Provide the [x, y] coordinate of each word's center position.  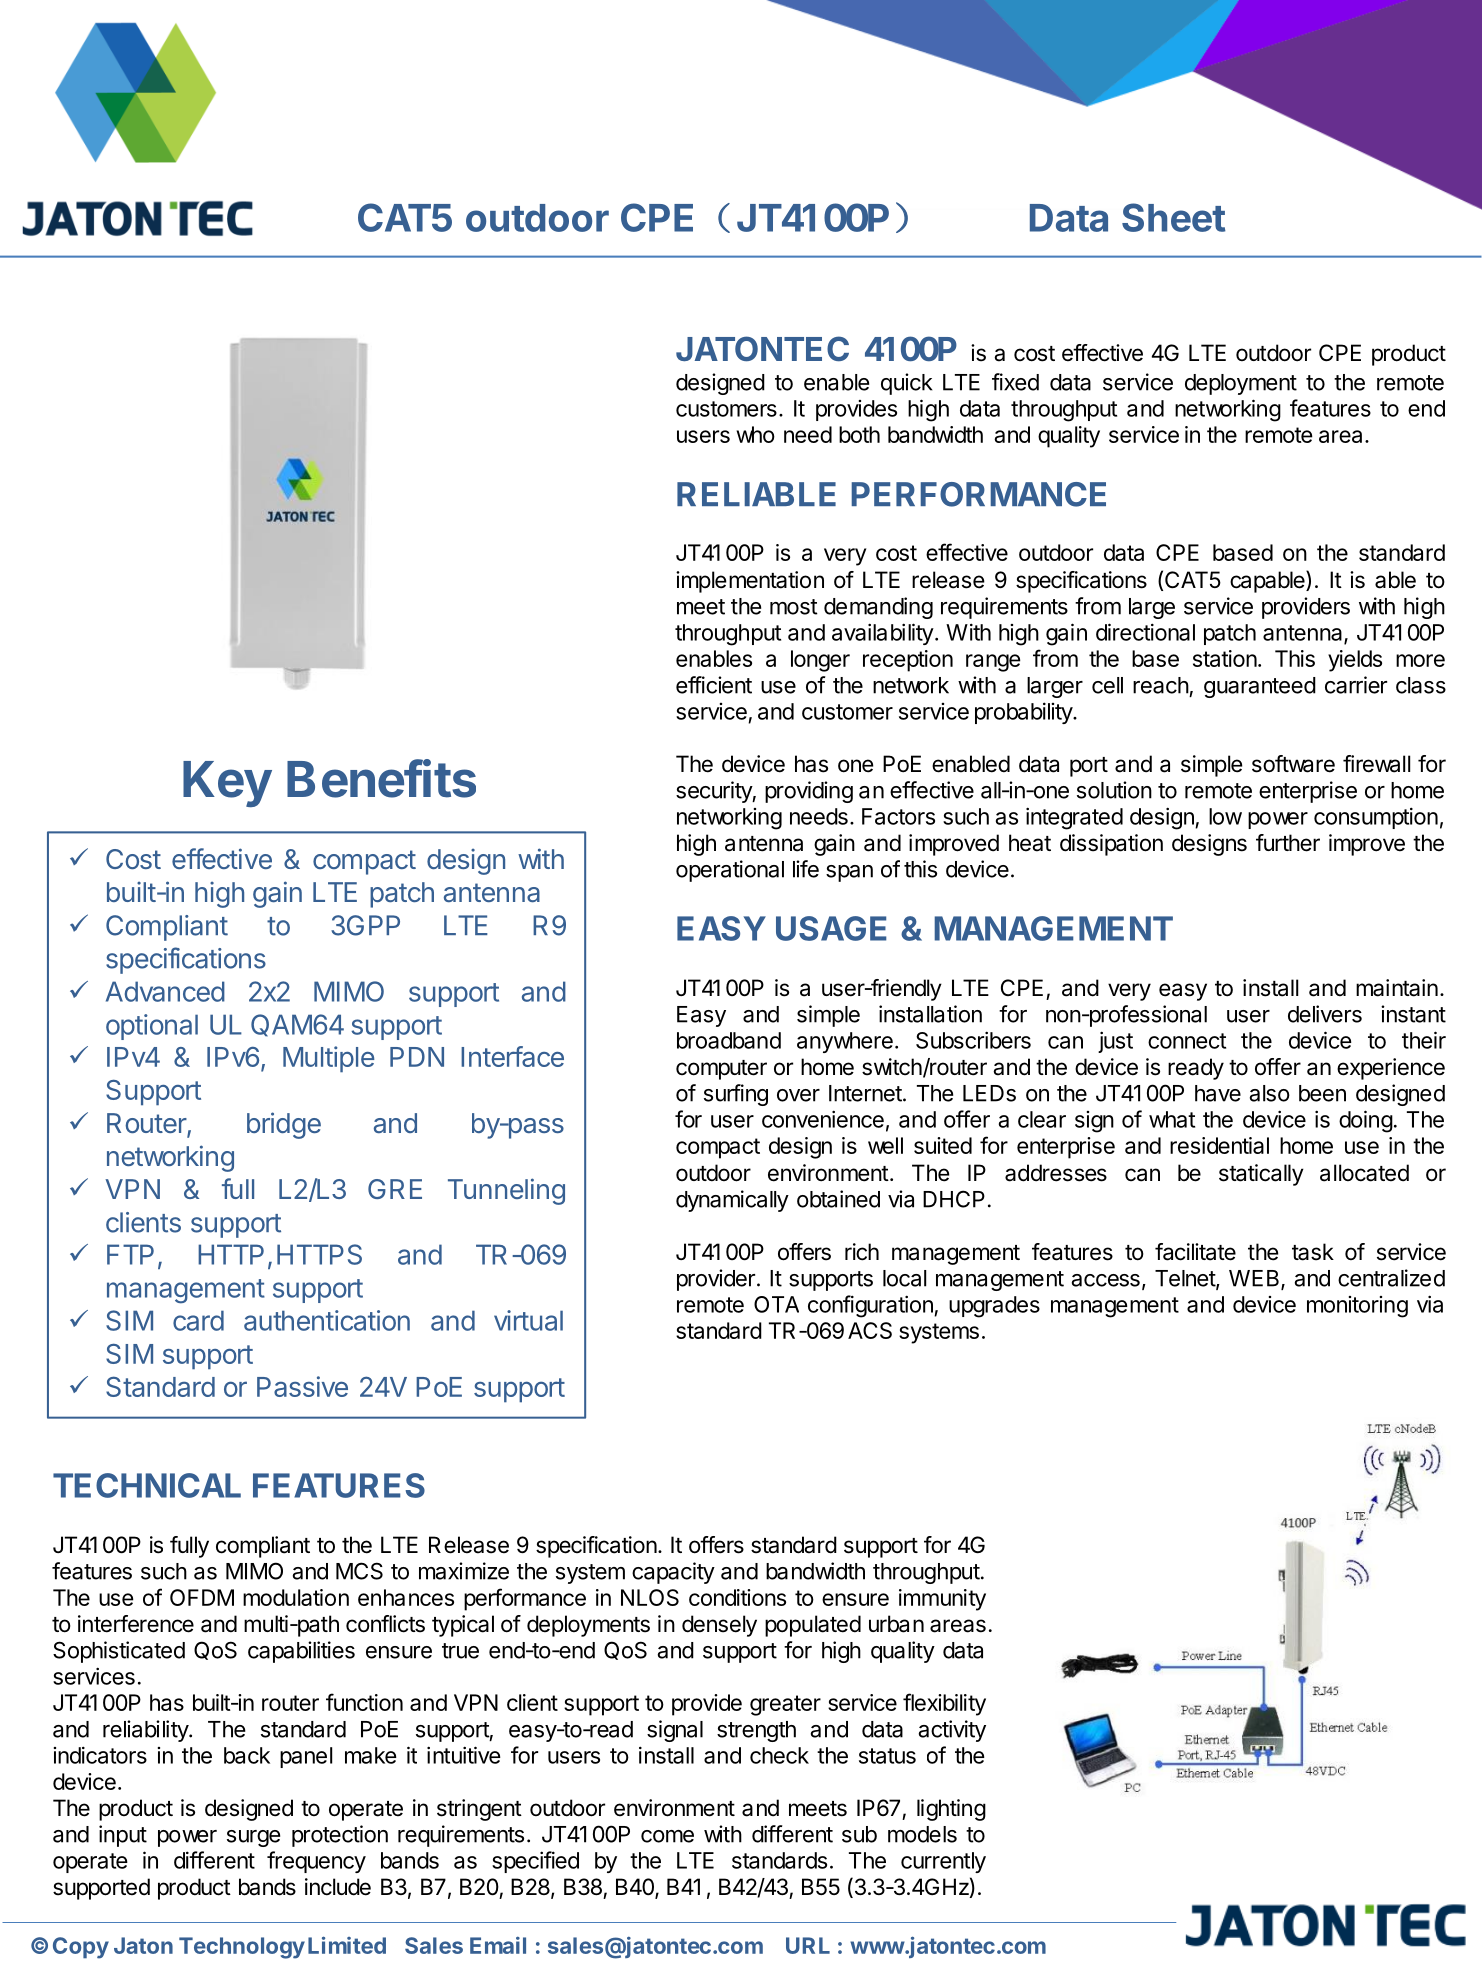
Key [227, 784]
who [755, 434]
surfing [736, 1095]
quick [906, 384]
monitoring [1357, 1307]
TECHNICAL [147, 1485]
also [1270, 1093]
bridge [284, 1125]
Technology [242, 1948]
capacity [673, 1573]
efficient [714, 685]
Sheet [1174, 217]
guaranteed [1260, 687]
